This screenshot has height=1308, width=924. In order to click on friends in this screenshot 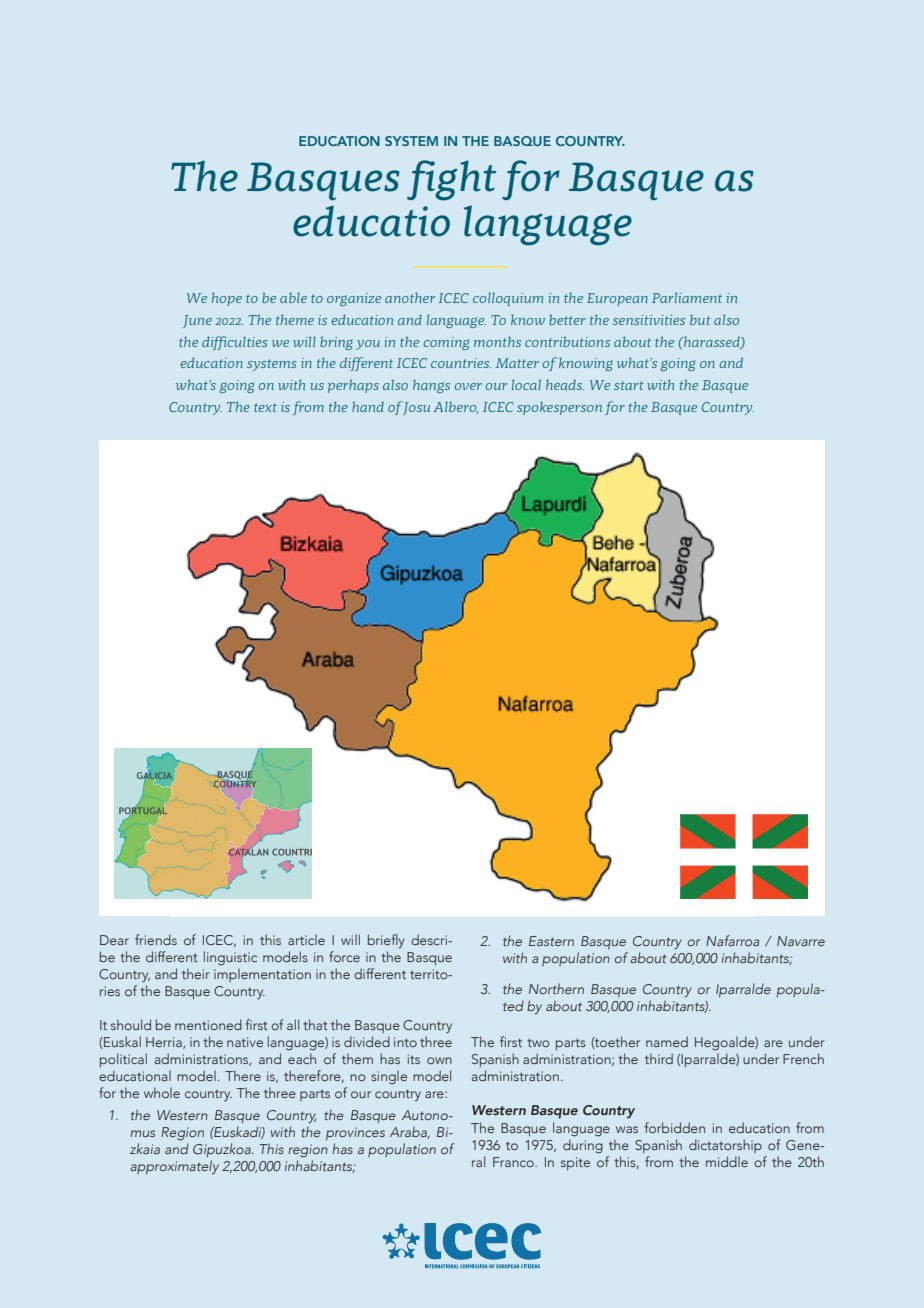, I will do `click(156, 939)`.
